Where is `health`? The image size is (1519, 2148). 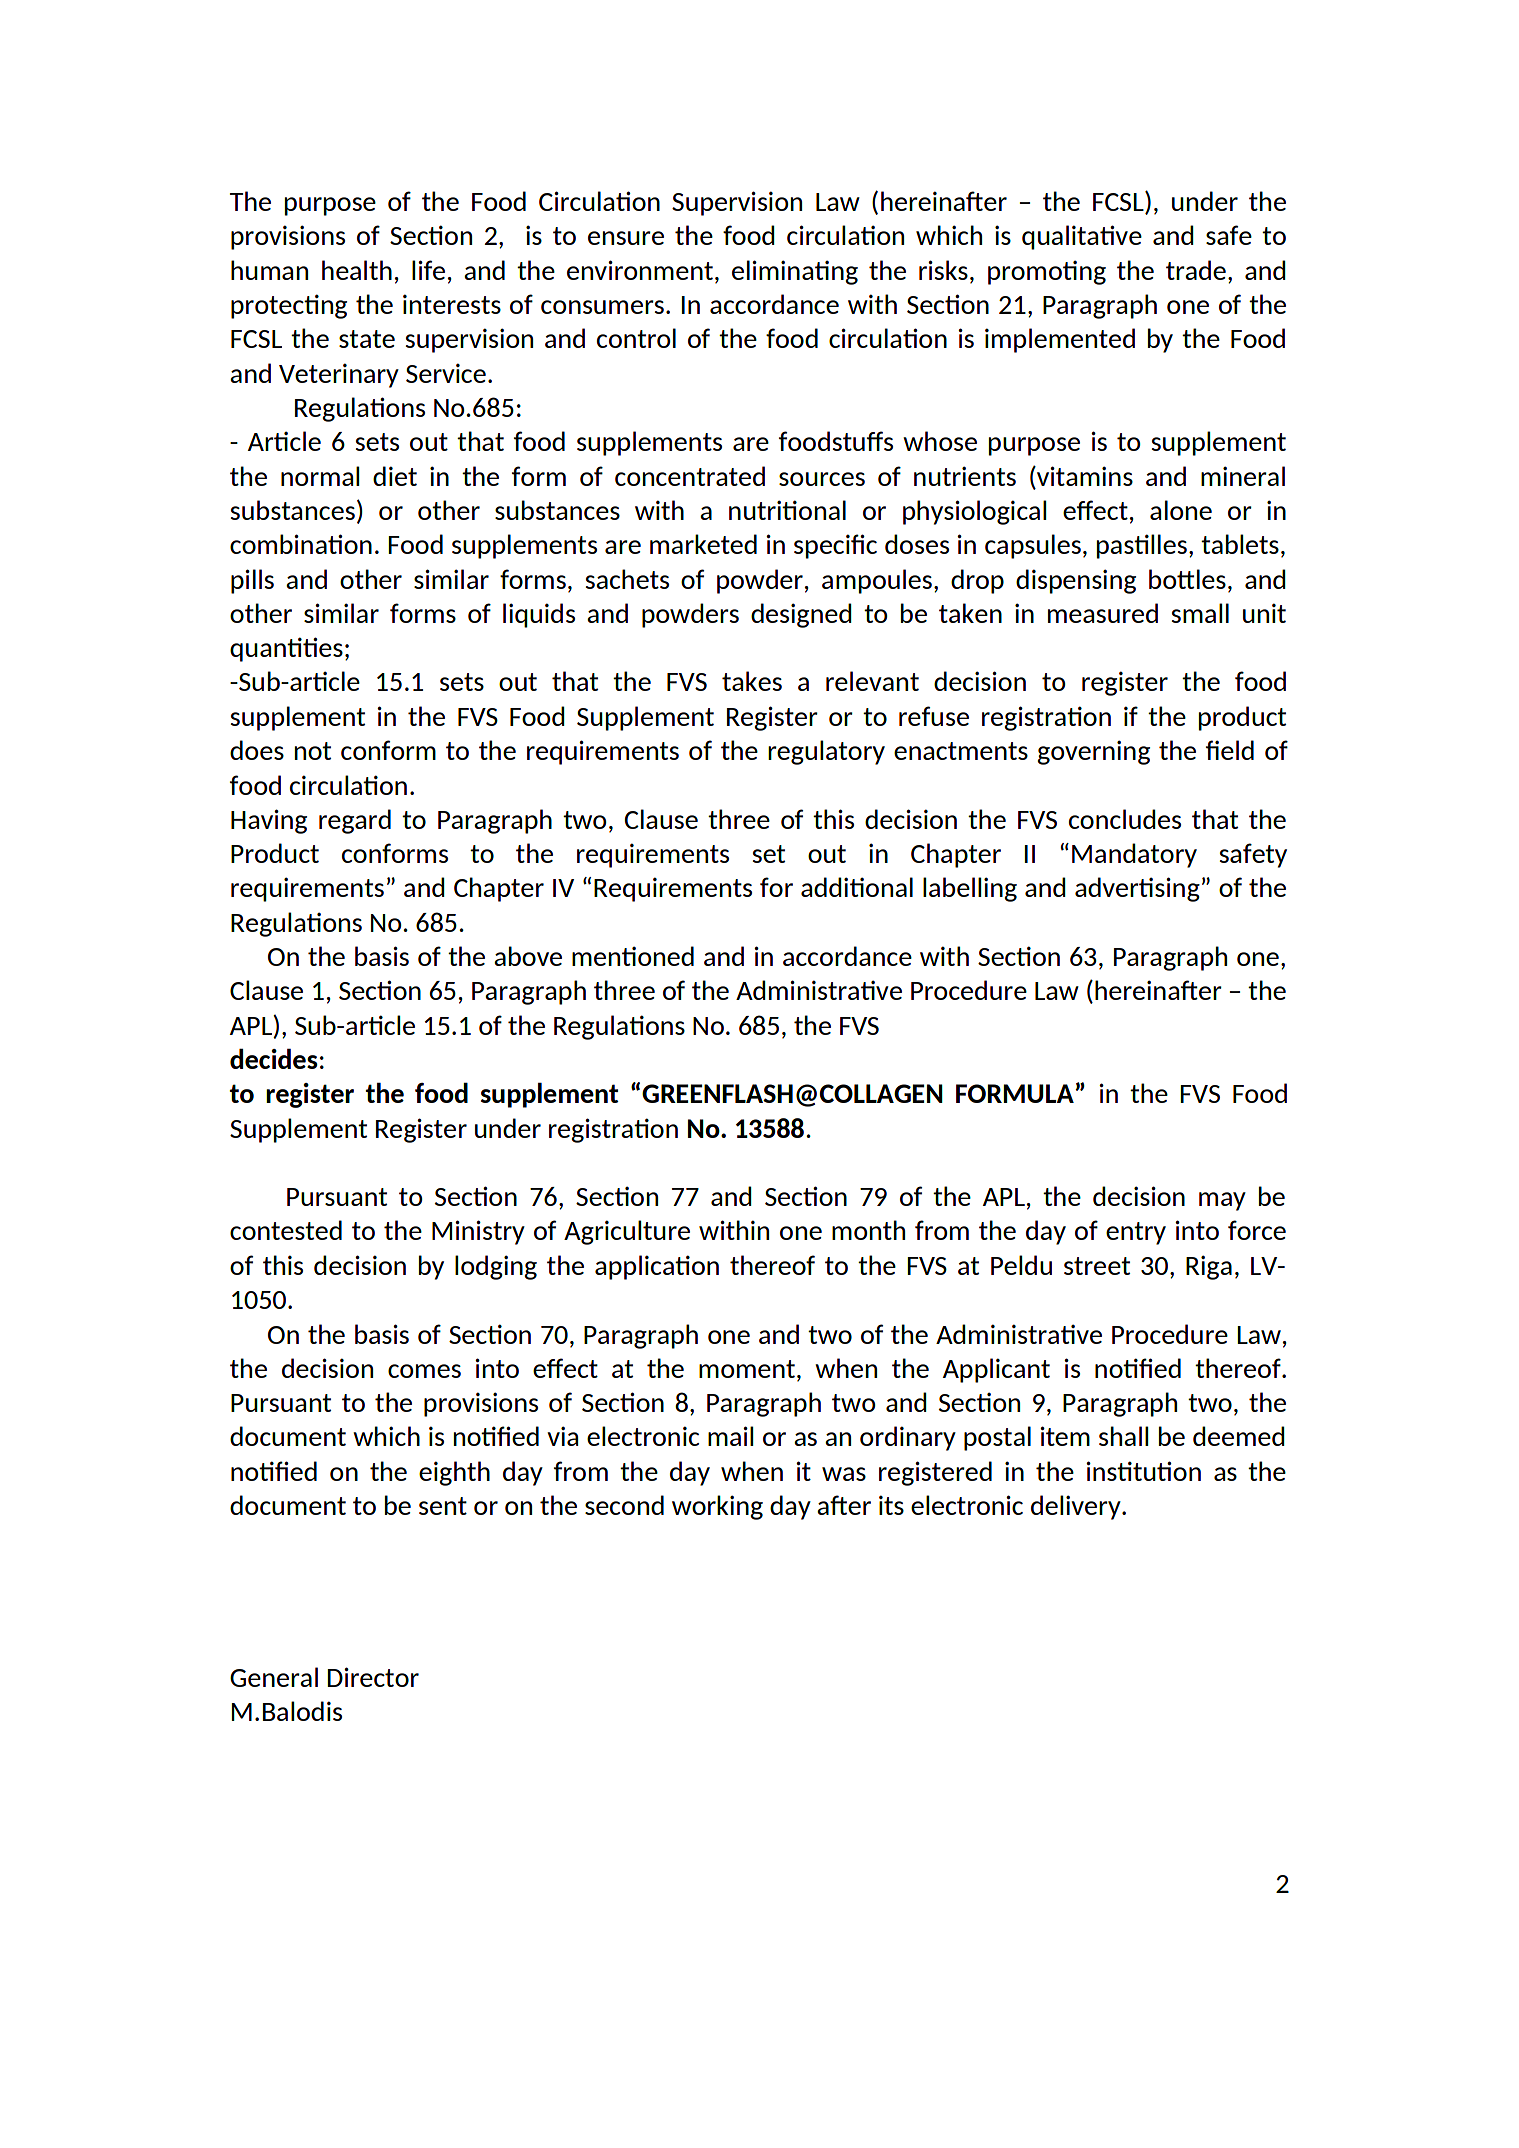 health is located at coordinates (357, 270).
